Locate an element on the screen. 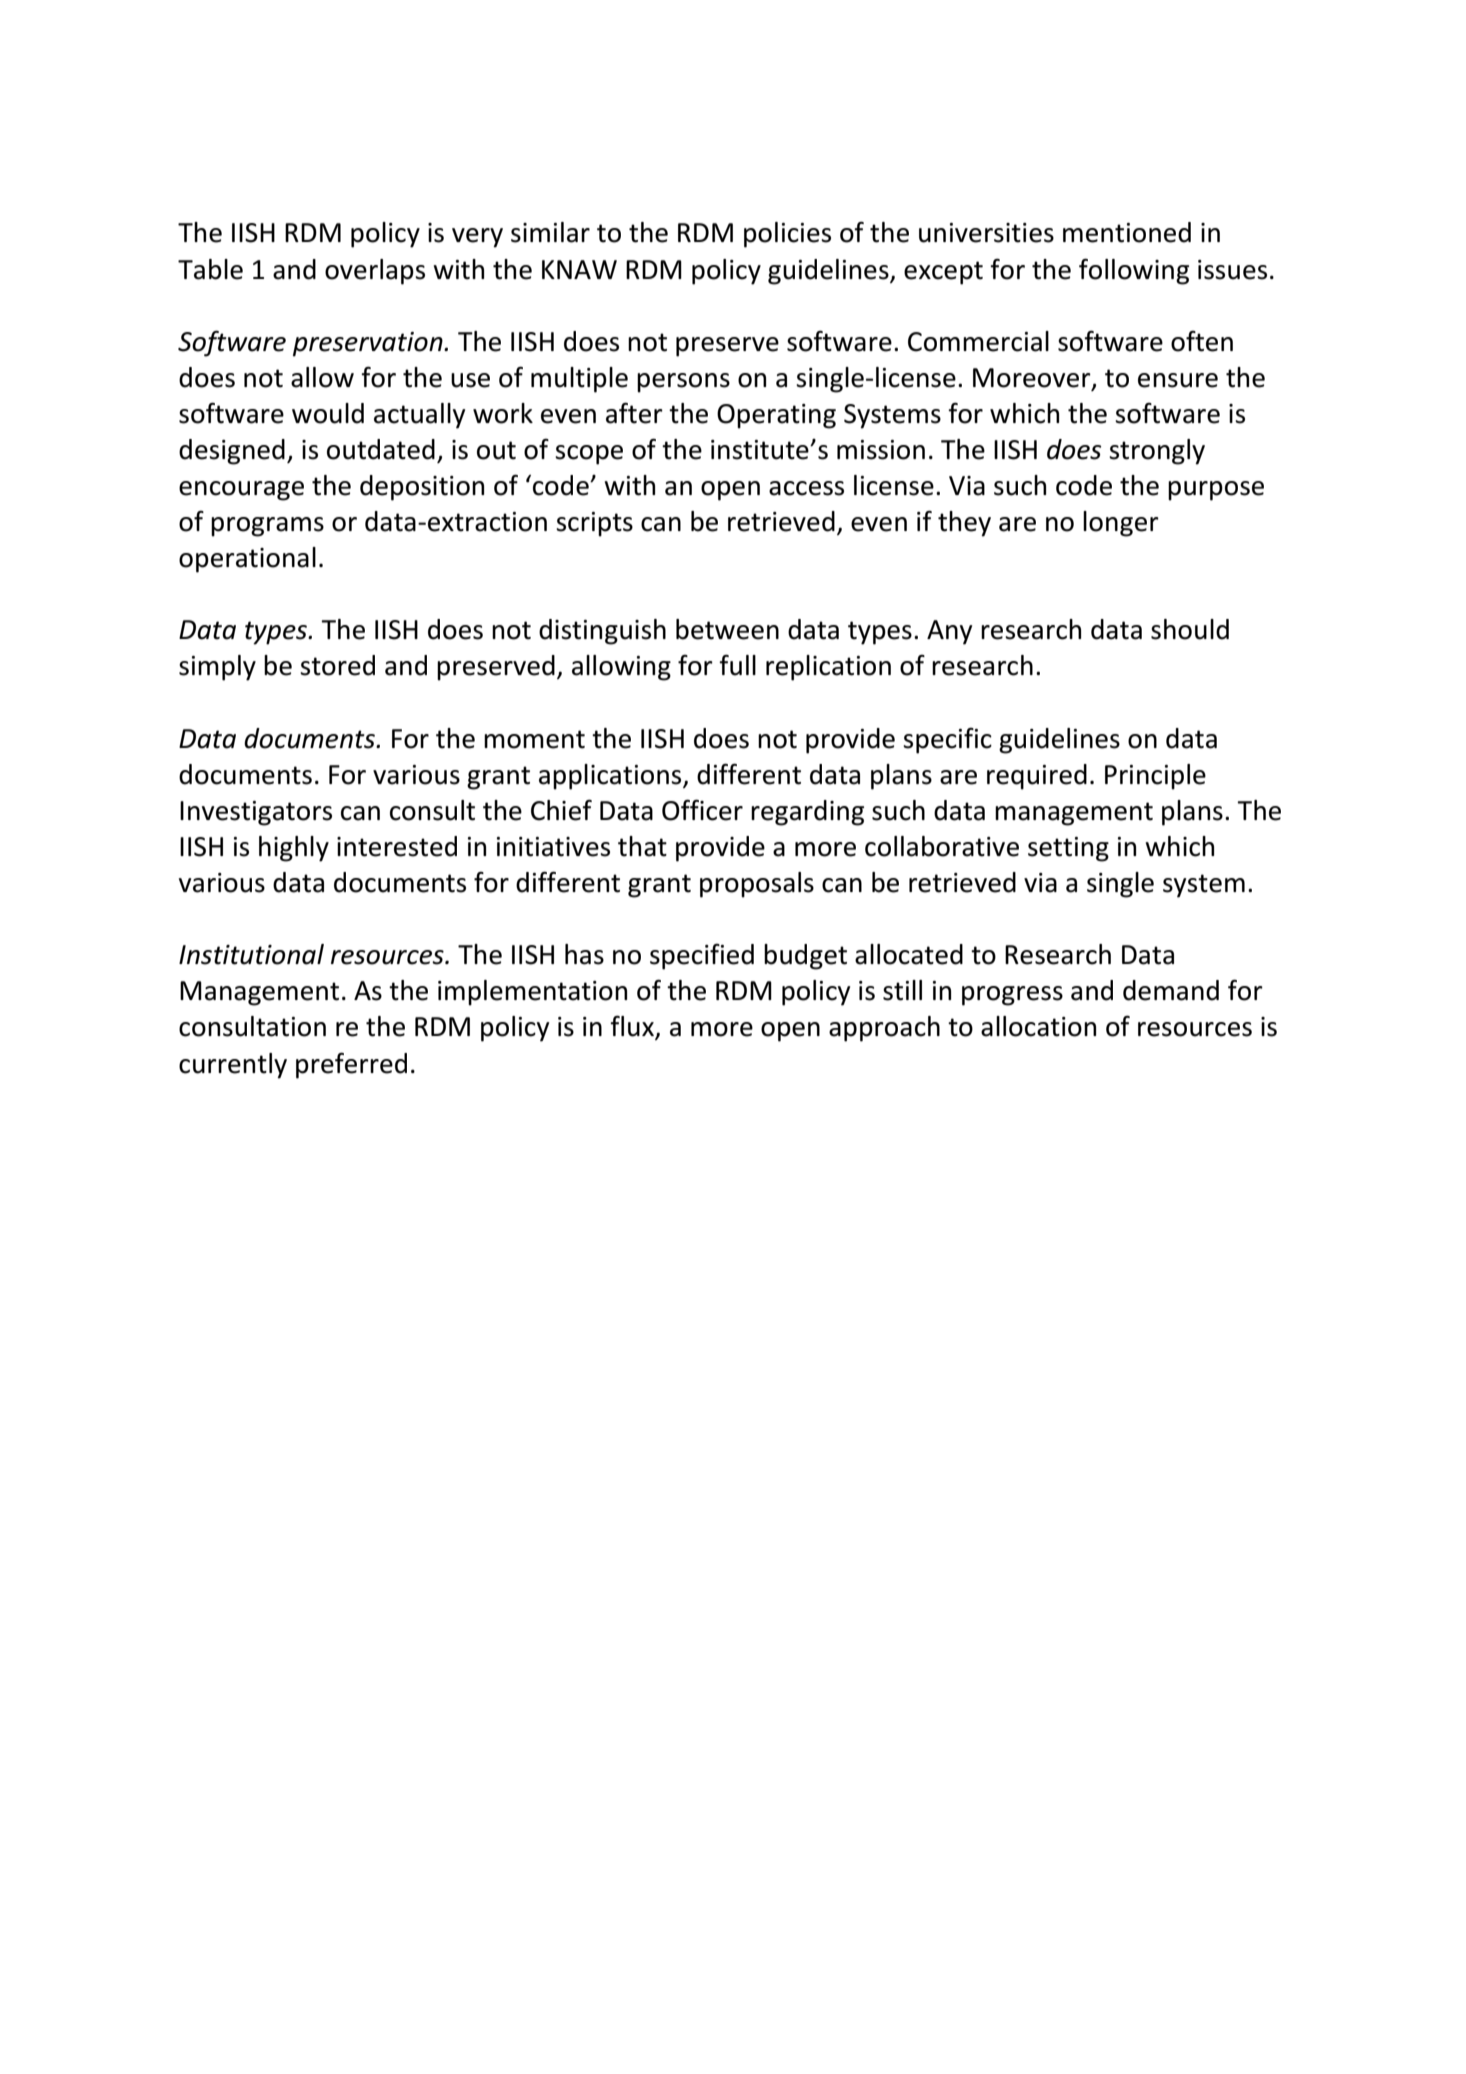  full is located at coordinates (737, 665).
